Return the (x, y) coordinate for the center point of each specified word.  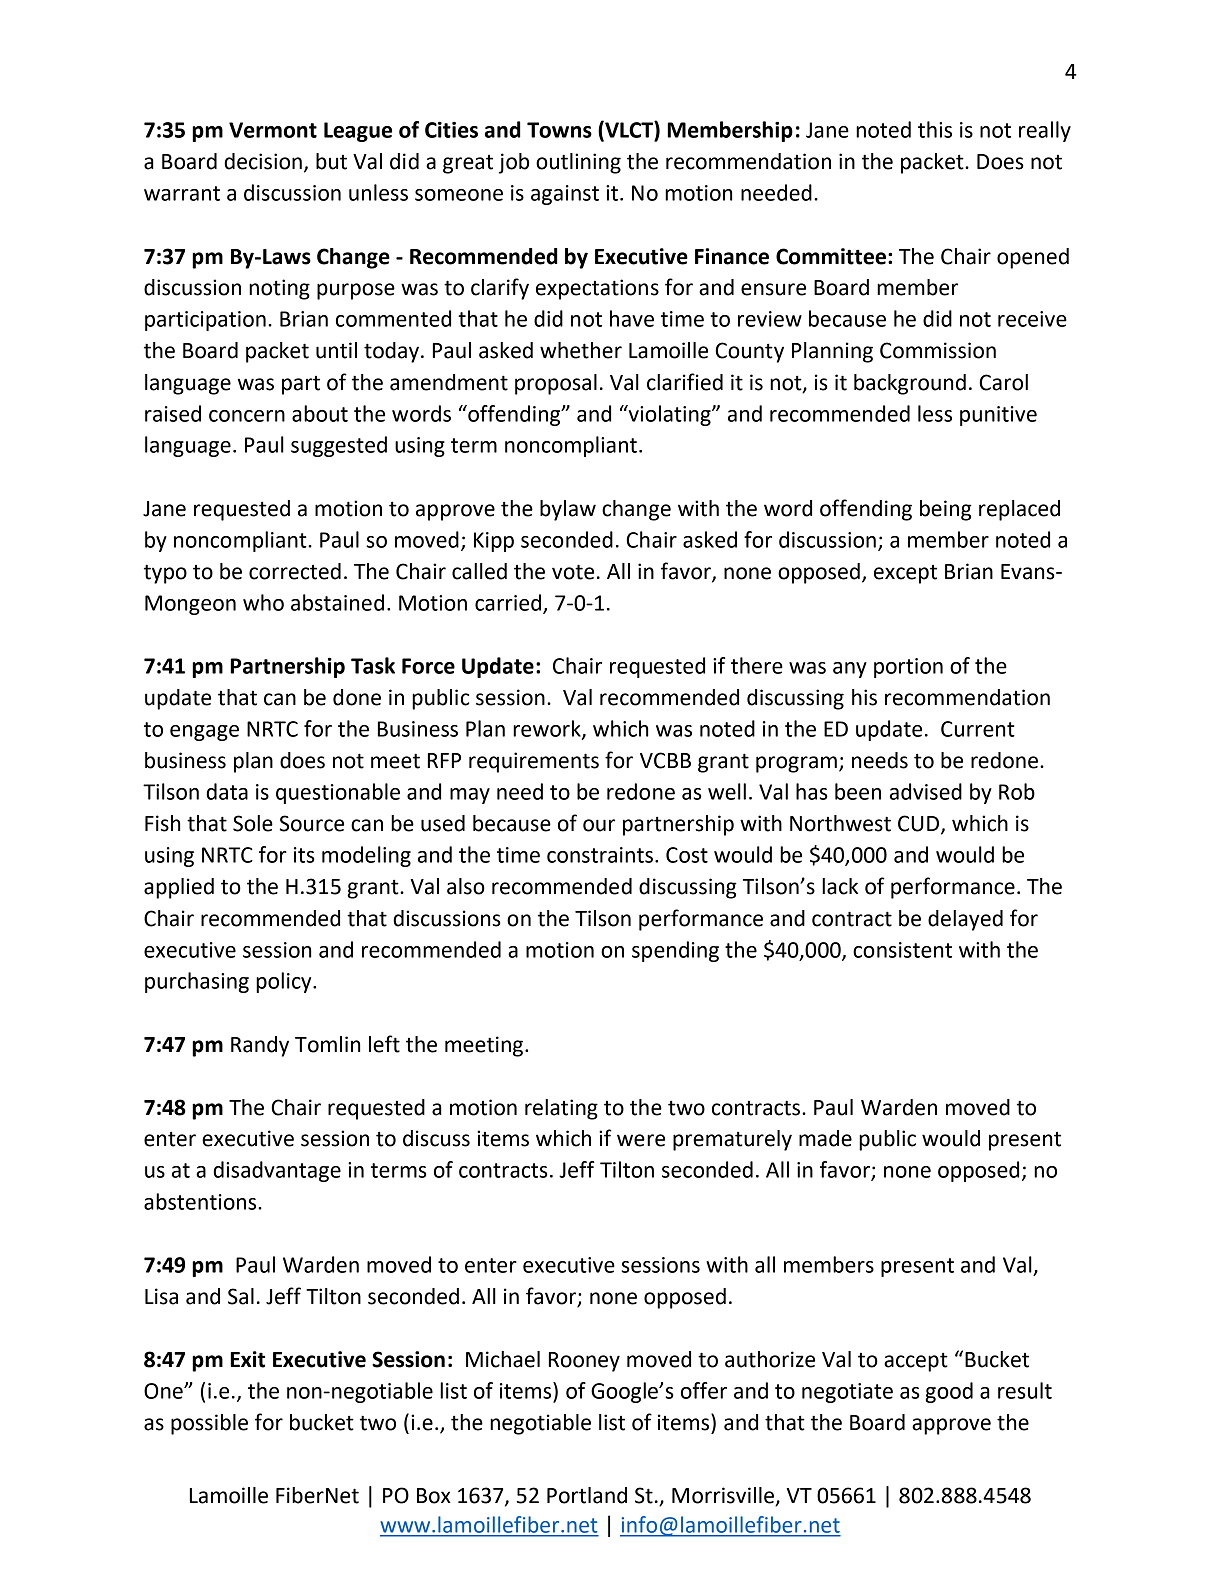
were (641, 1140)
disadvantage (277, 1171)
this (935, 129)
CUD (920, 824)
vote (573, 572)
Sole (253, 823)
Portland (587, 1495)
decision (263, 161)
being (946, 510)
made (825, 1138)
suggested (339, 446)
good (949, 1392)
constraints (600, 855)
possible (209, 1424)
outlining (578, 163)
